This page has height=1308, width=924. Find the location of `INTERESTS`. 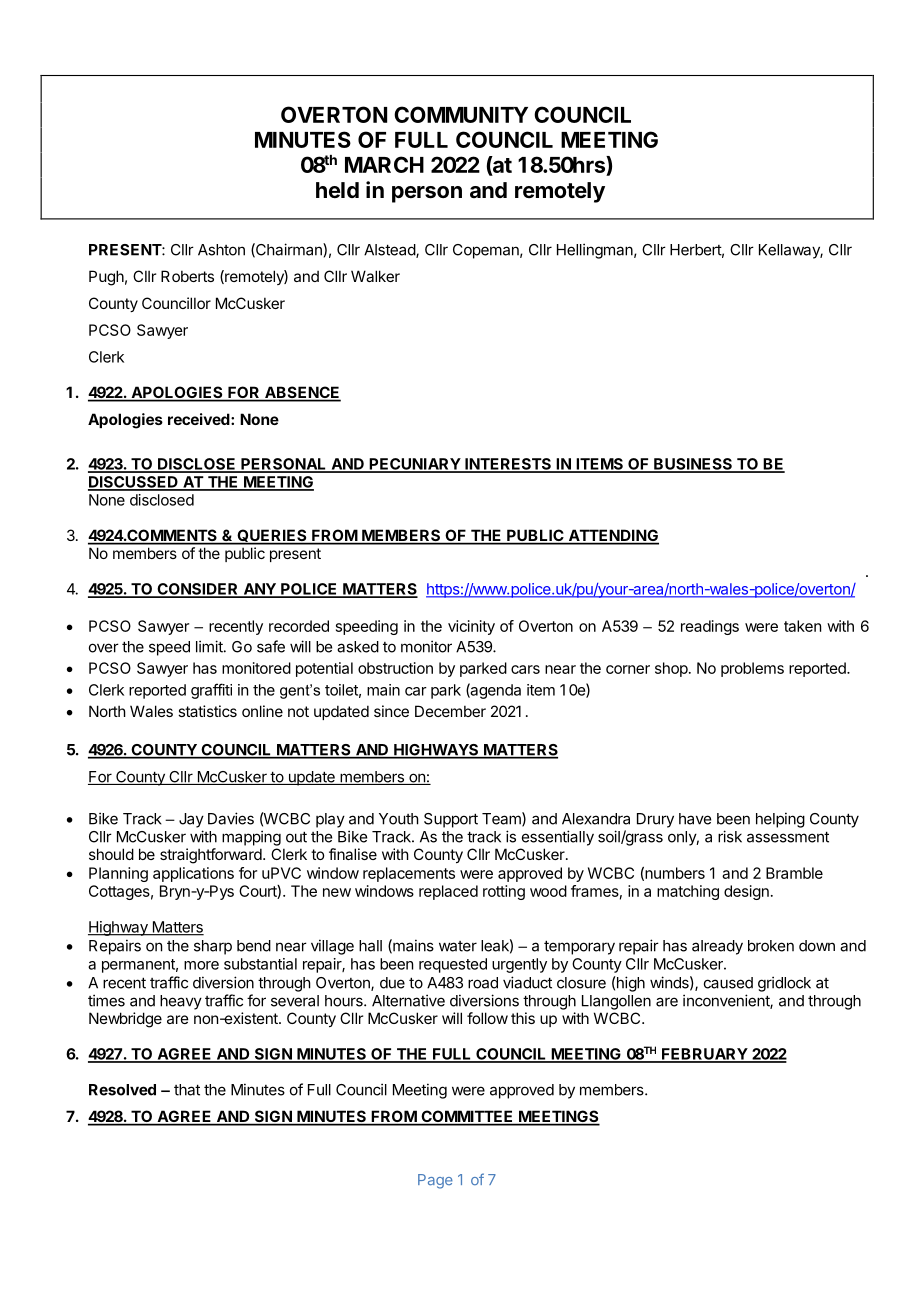

INTERESTS is located at coordinates (508, 465).
